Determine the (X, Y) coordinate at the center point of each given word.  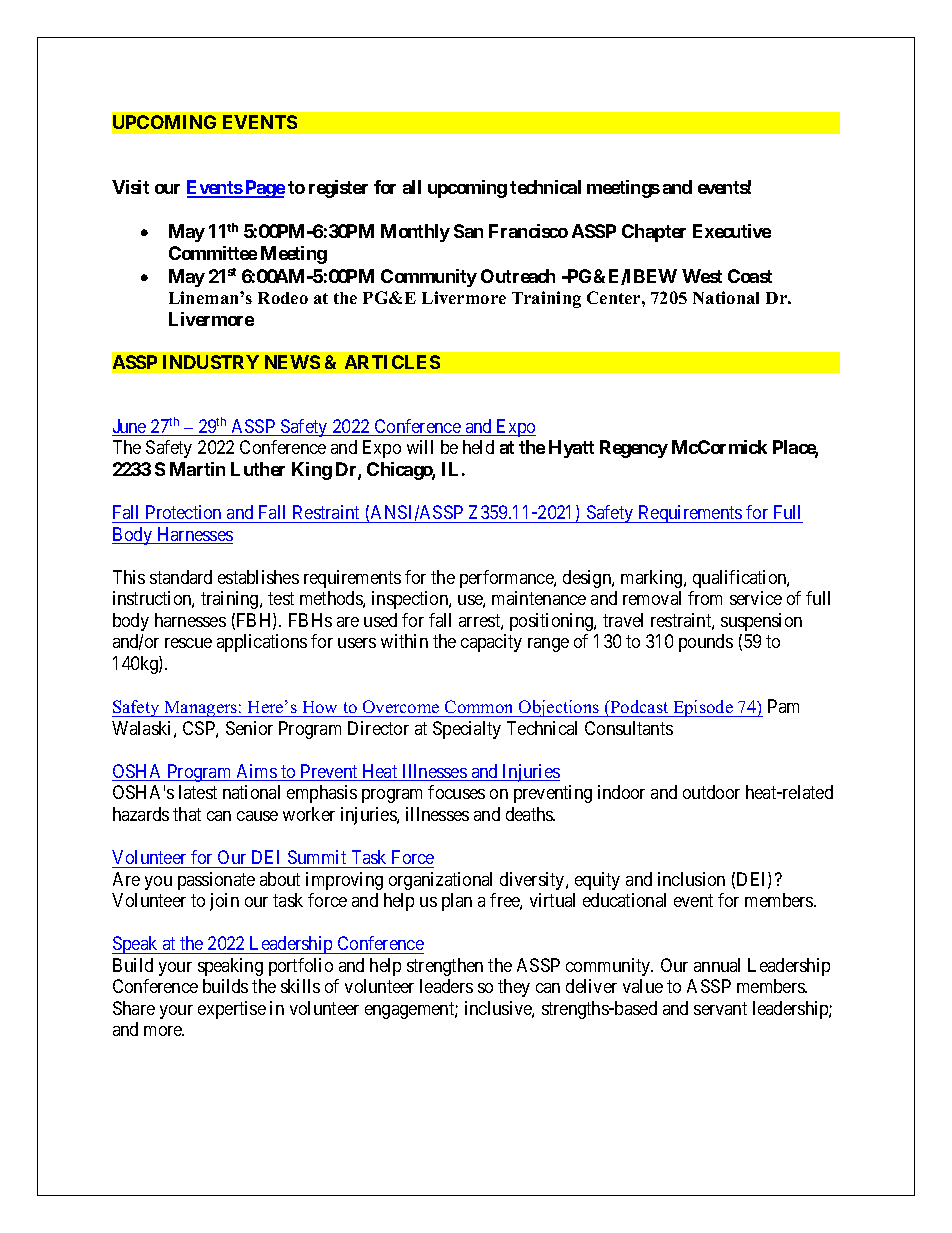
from (705, 598)
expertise (232, 1010)
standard (181, 577)
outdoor (711, 792)
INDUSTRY (211, 362)
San (468, 231)
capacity (491, 643)
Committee (213, 253)
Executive (732, 231)
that (187, 814)
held (478, 447)
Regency (634, 449)
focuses (456, 792)
